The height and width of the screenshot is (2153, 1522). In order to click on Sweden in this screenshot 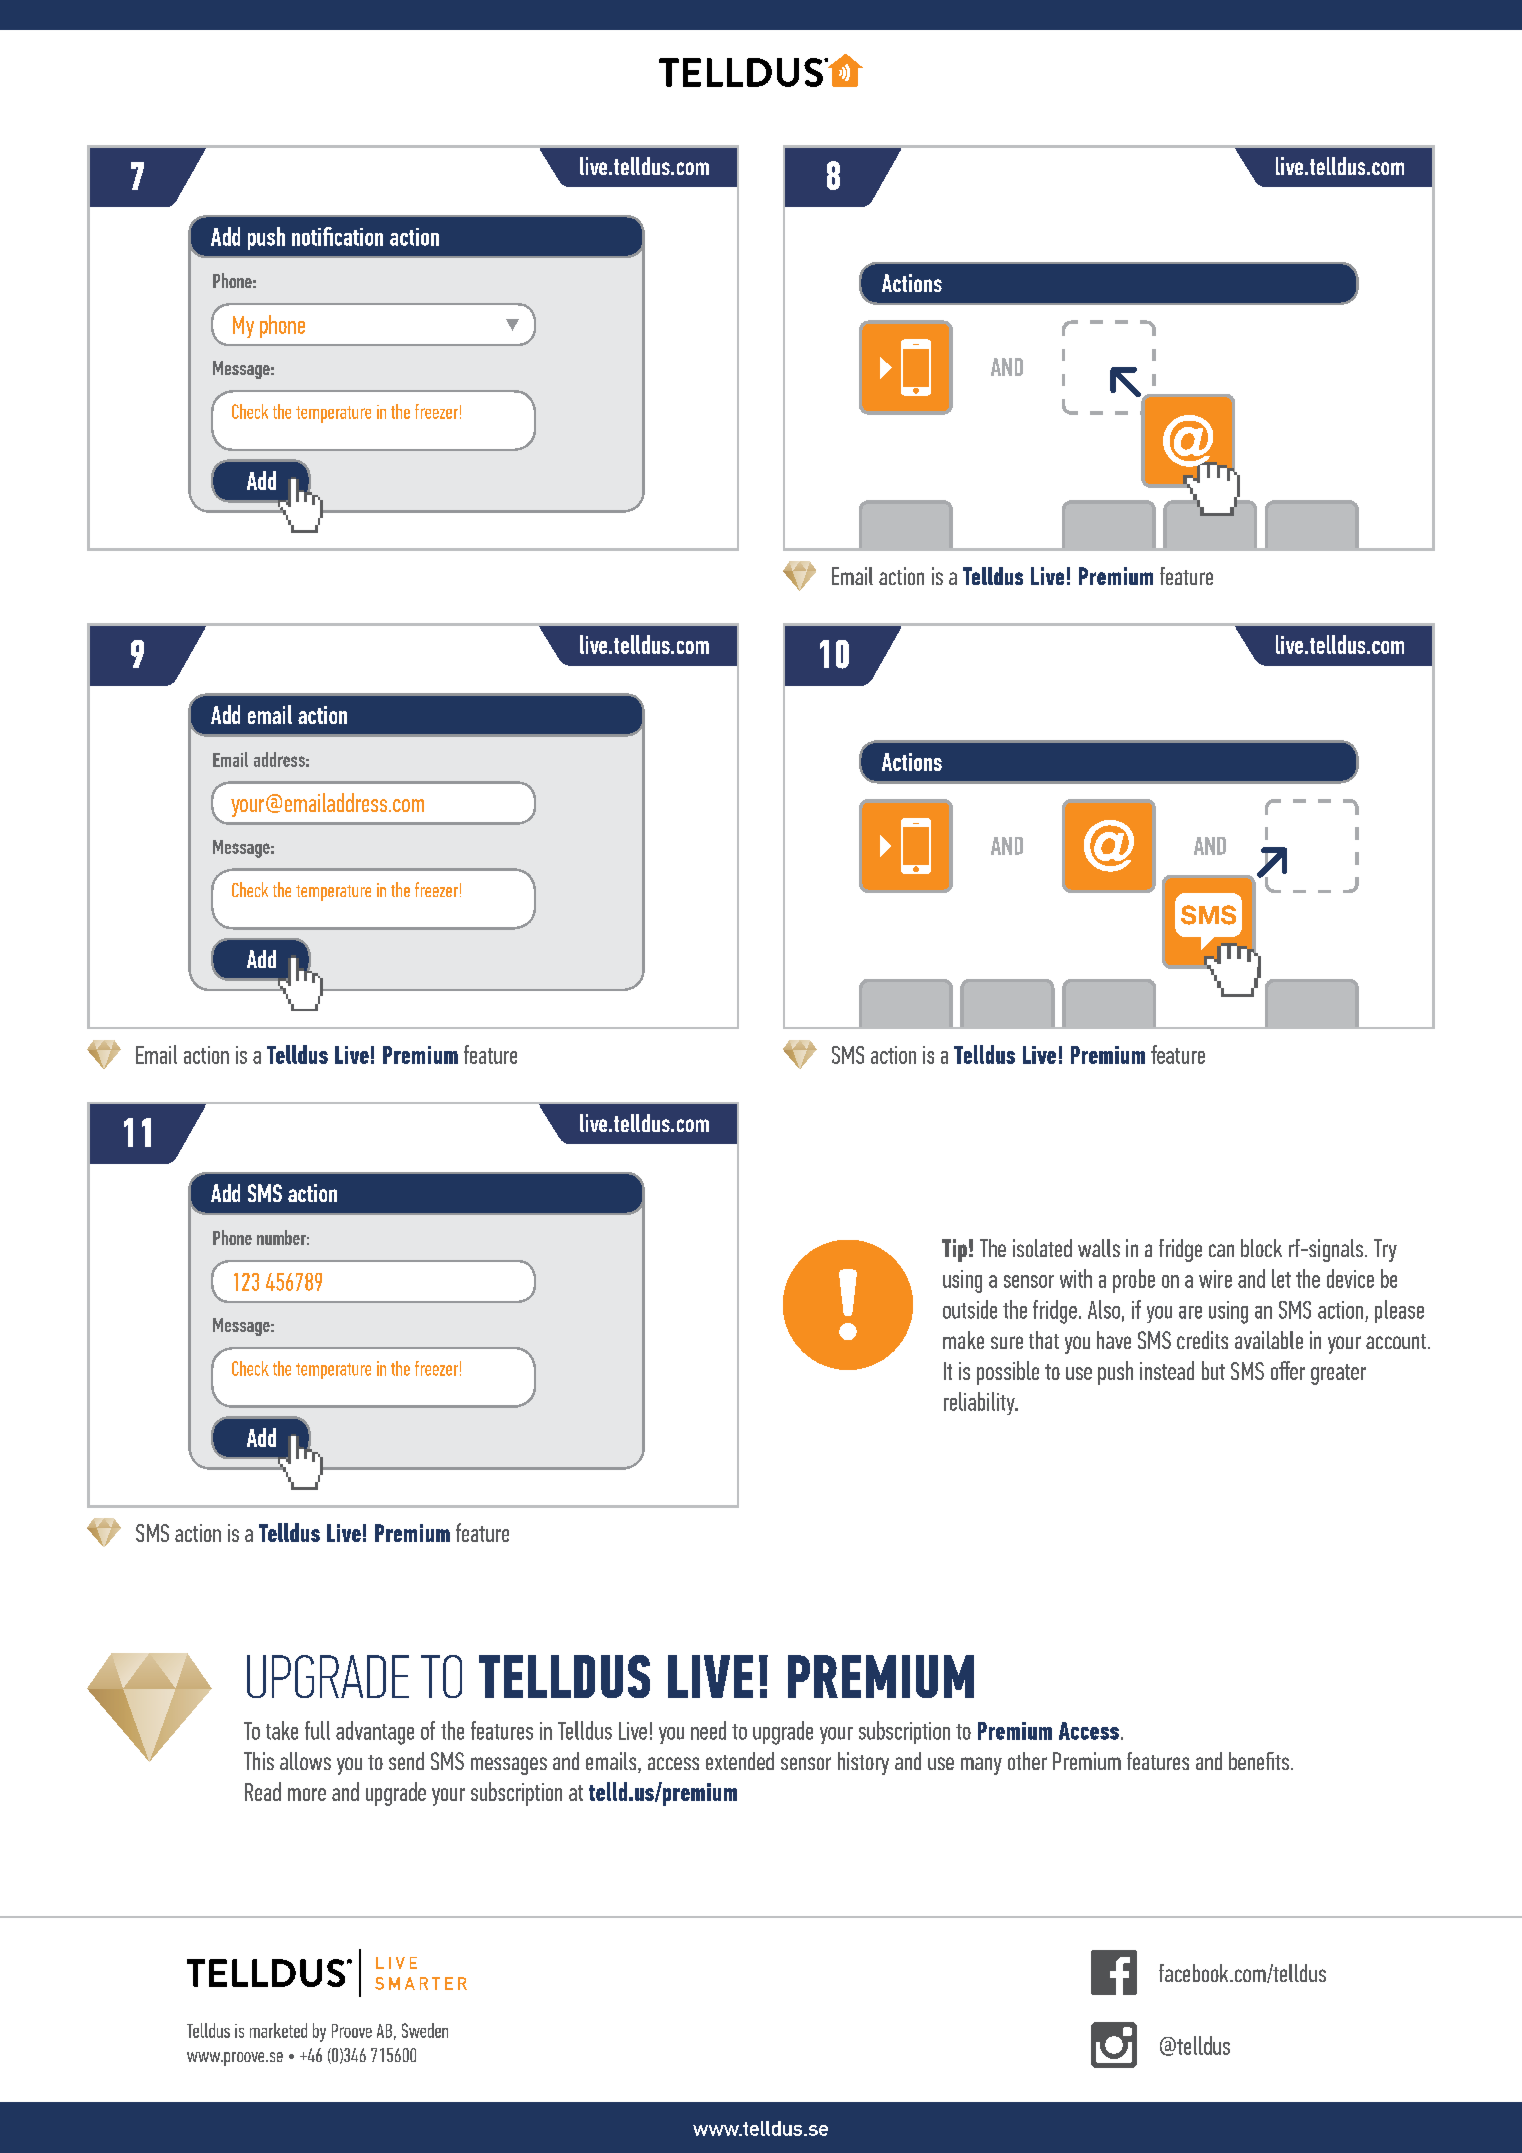, I will do `click(425, 2030)`.
